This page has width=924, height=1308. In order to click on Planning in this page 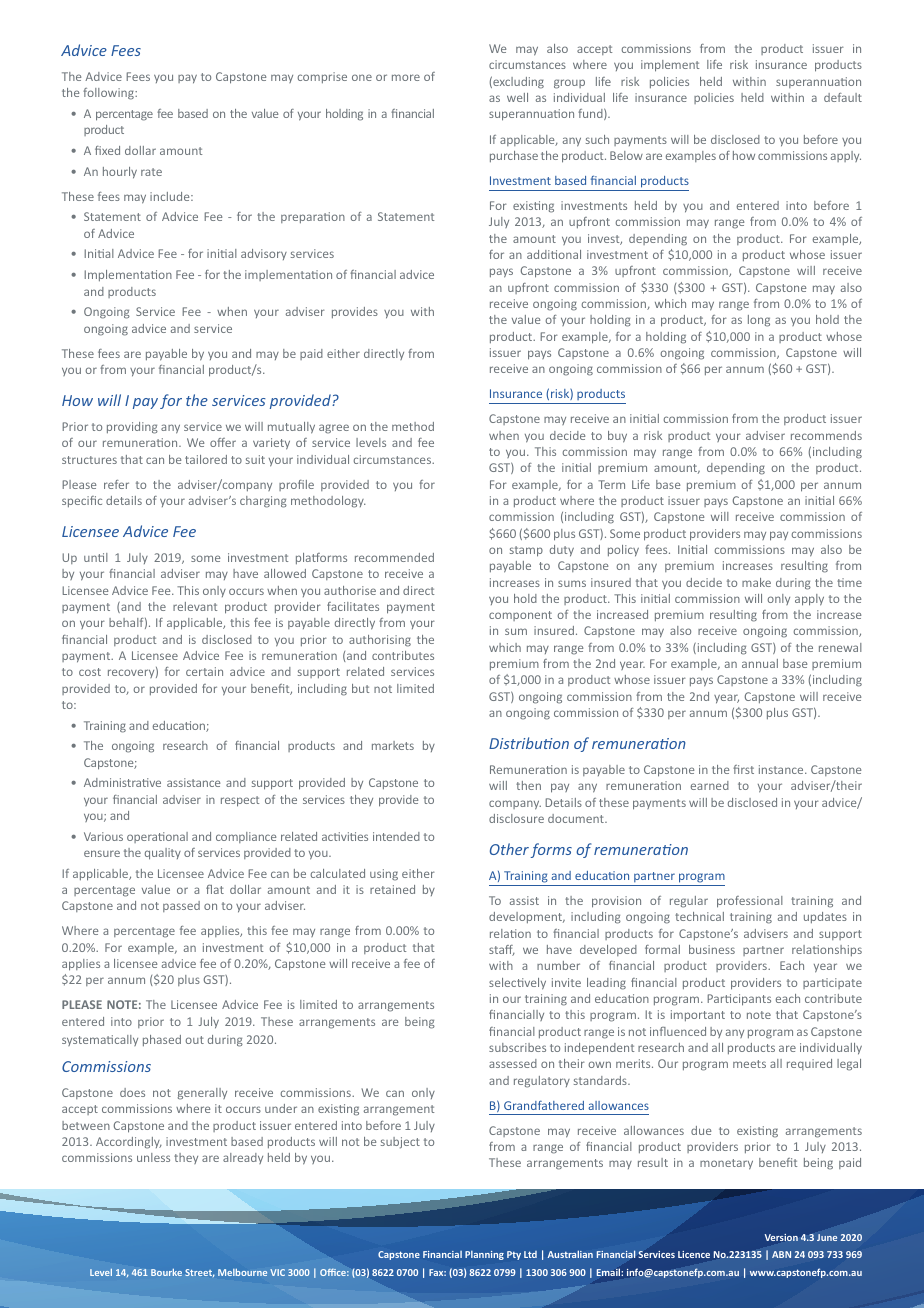, I will do `click(484, 1255)`.
